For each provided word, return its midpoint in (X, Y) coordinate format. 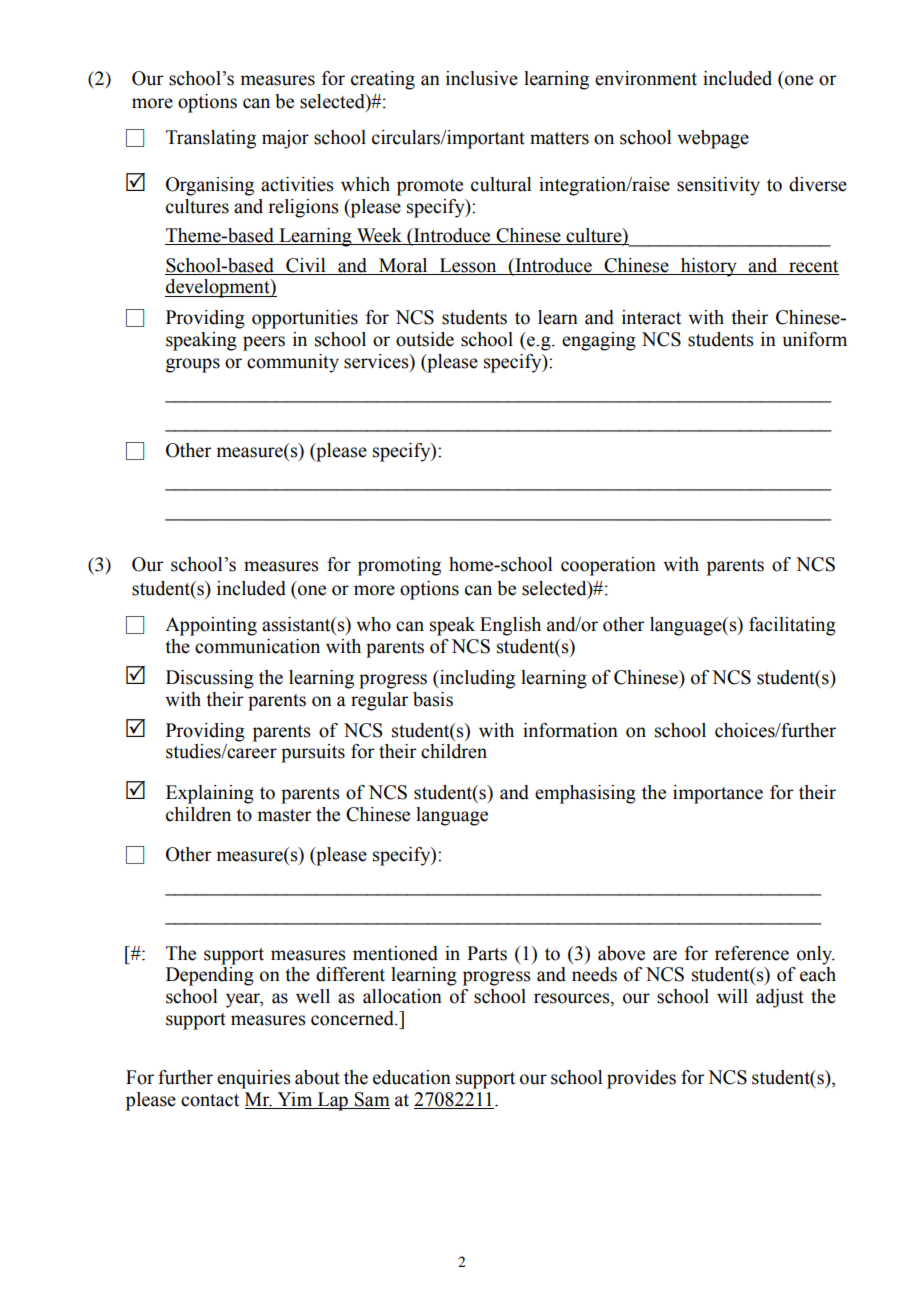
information (570, 730)
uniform (815, 339)
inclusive (482, 78)
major (285, 139)
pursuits (313, 753)
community (293, 363)
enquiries (254, 1079)
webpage (713, 139)
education (412, 1077)
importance (718, 794)
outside (425, 339)
